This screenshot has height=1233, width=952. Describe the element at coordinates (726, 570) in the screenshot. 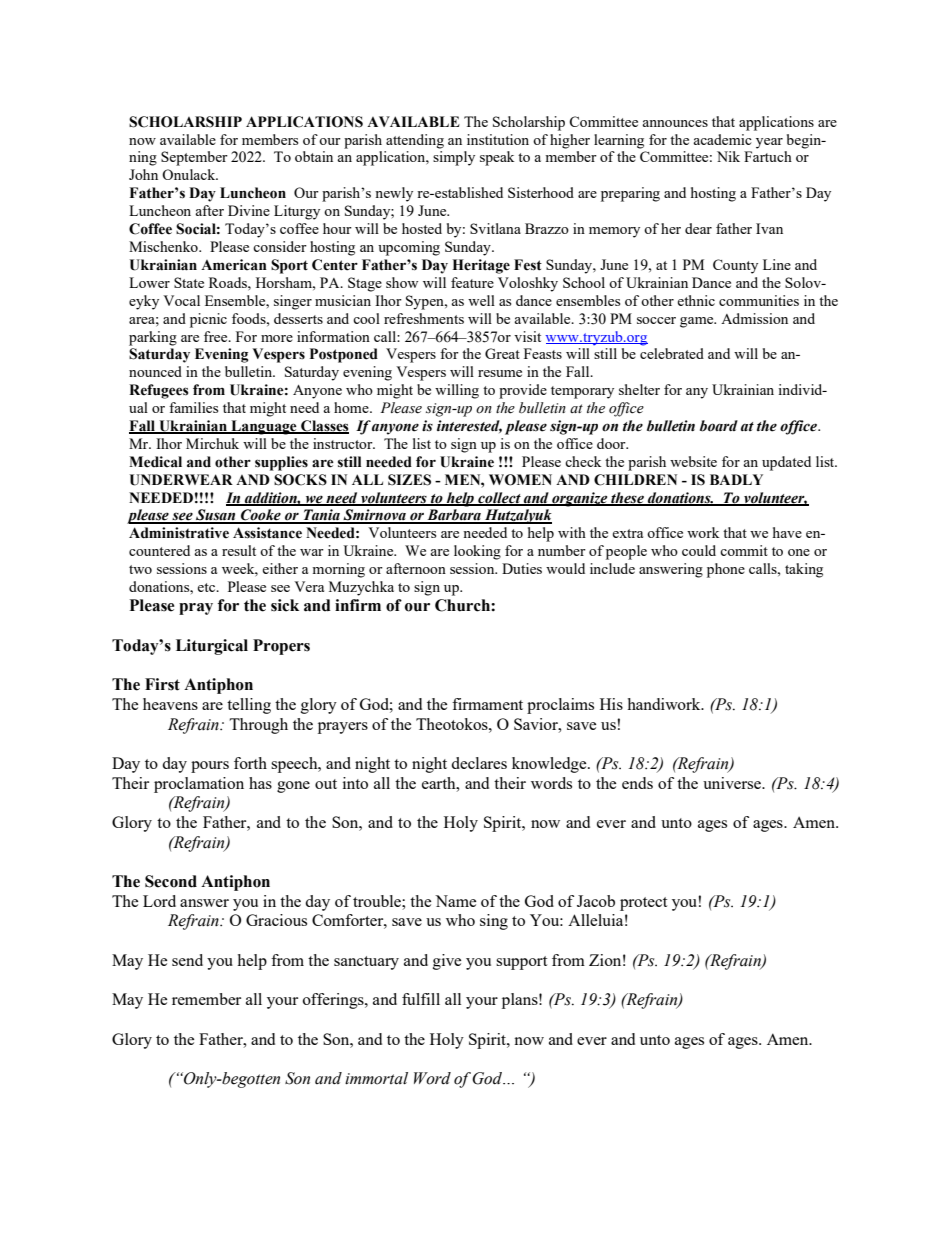

I see `phone` at that location.
